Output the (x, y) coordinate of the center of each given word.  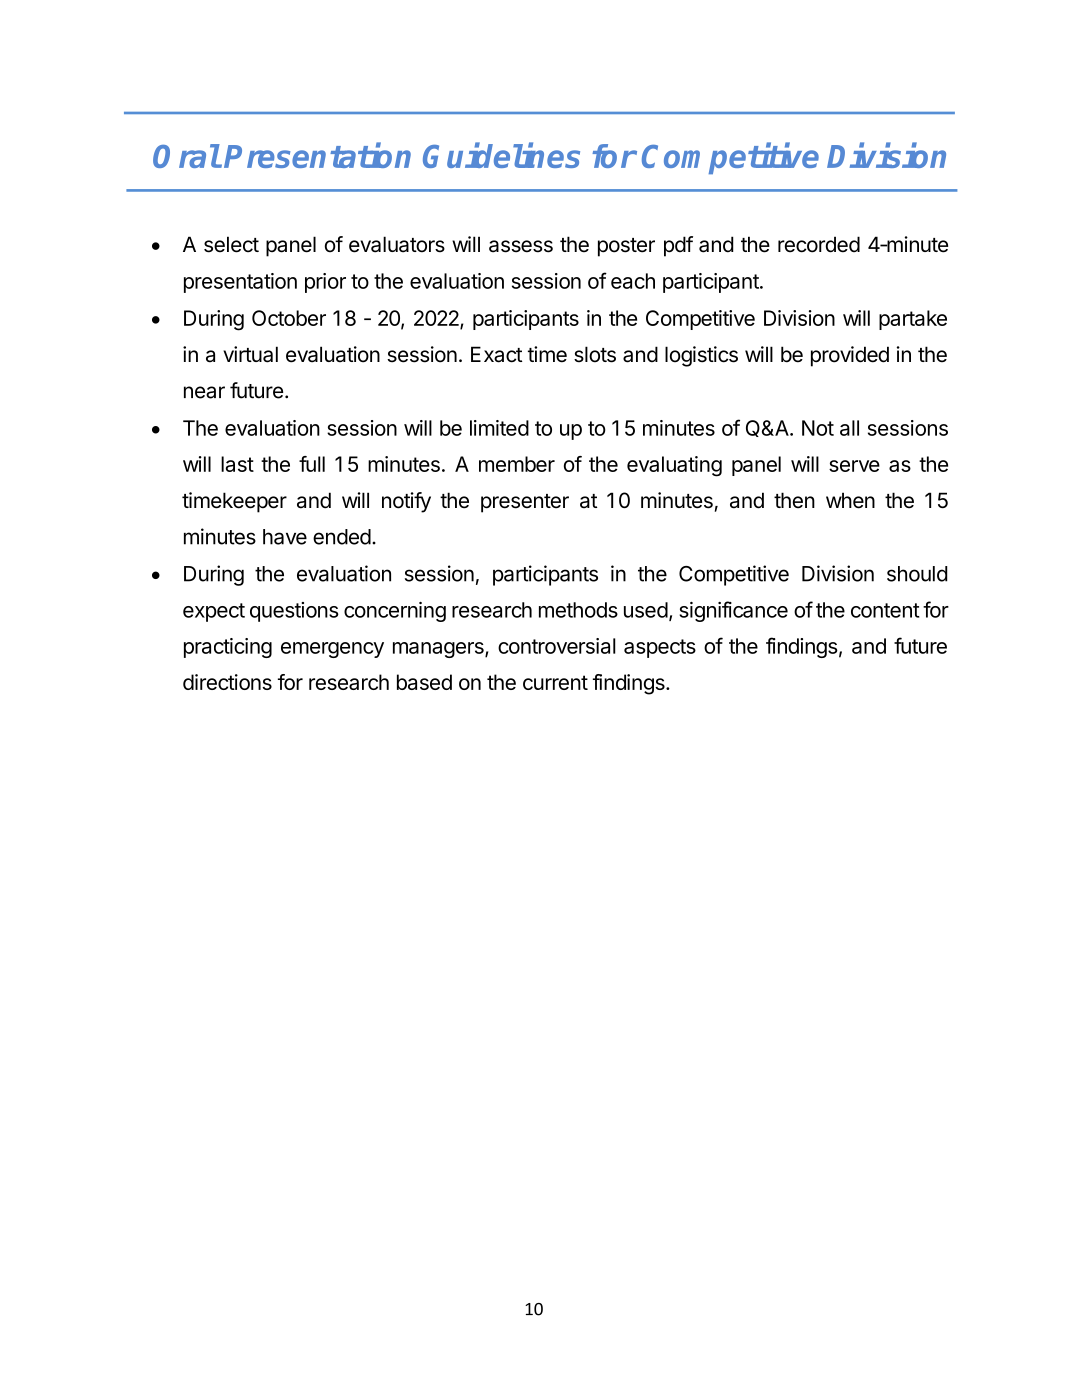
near (204, 392)
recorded (819, 244)
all (849, 428)
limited (499, 428)
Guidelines (501, 155)
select (231, 244)
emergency (332, 650)
